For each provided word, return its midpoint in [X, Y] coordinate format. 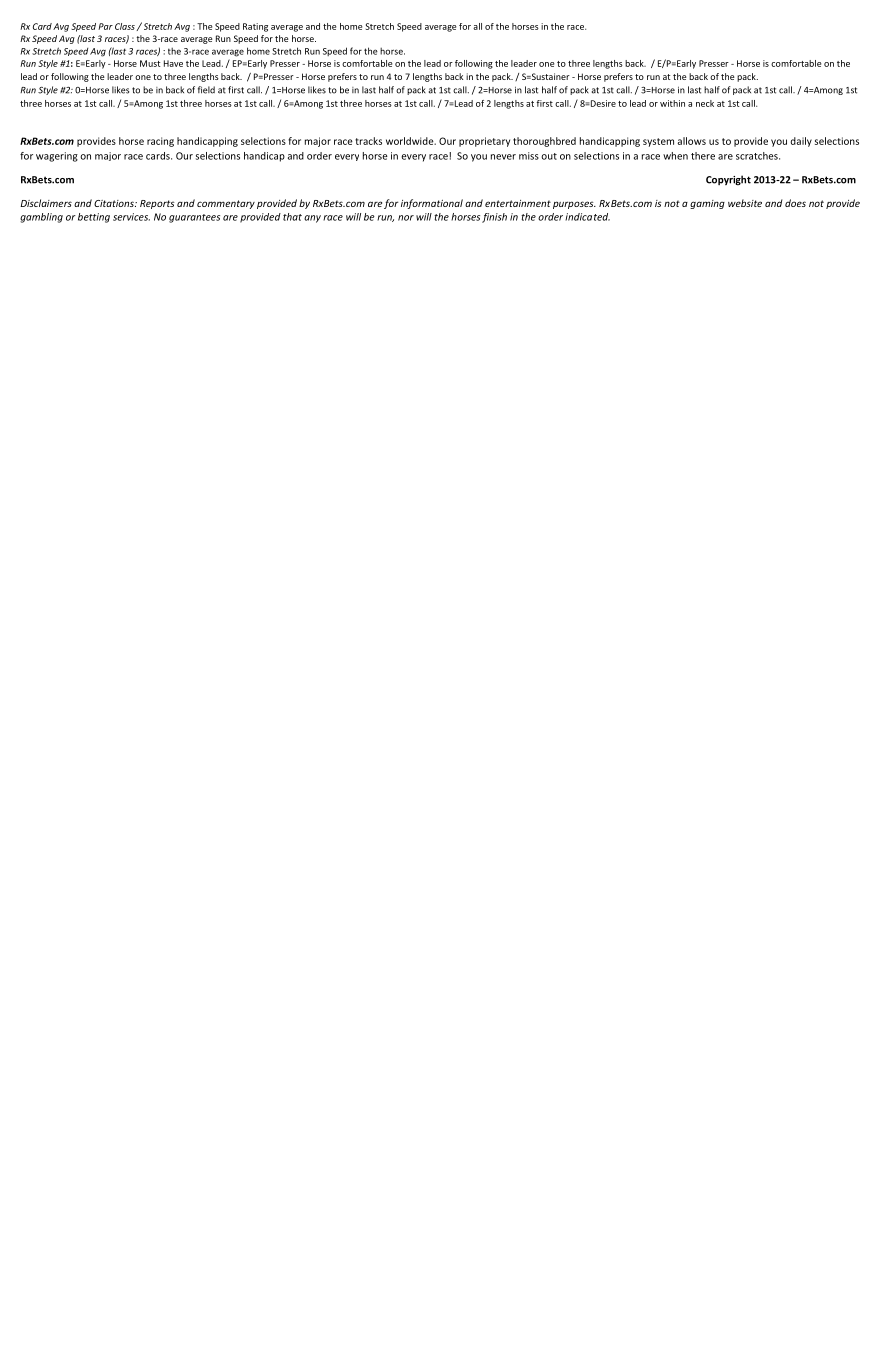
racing [160, 142]
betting [94, 218]
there [703, 156]
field [206, 90]
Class [126, 27]
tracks [368, 141]
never [503, 157]
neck [705, 103]
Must [150, 63]
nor [406, 218]
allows [691, 141]
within [672, 103]
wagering [57, 157]
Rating [255, 27]
